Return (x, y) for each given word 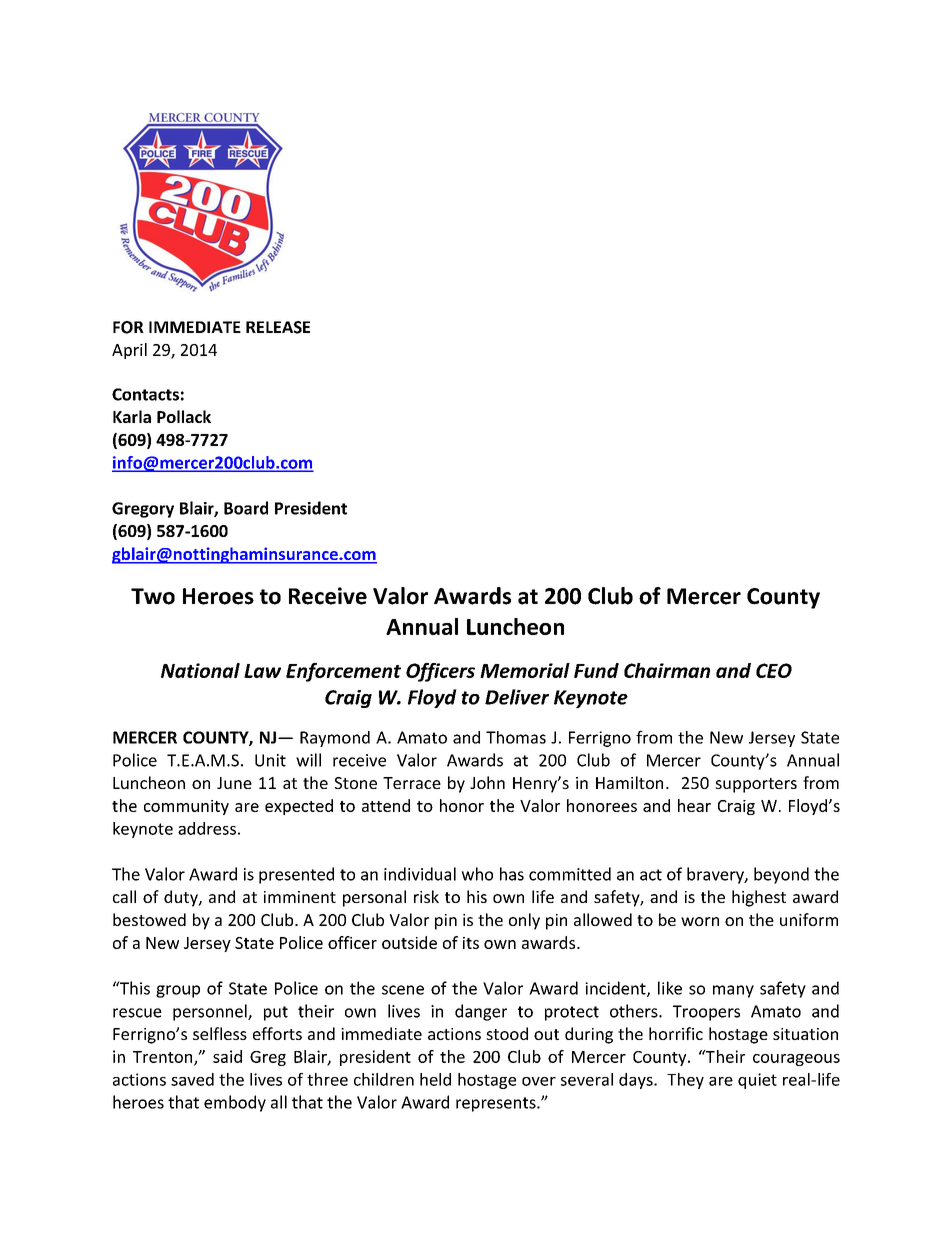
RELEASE (278, 327)
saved (192, 1079)
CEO (774, 670)
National (200, 670)
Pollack (184, 416)
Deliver (517, 697)
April (129, 351)
